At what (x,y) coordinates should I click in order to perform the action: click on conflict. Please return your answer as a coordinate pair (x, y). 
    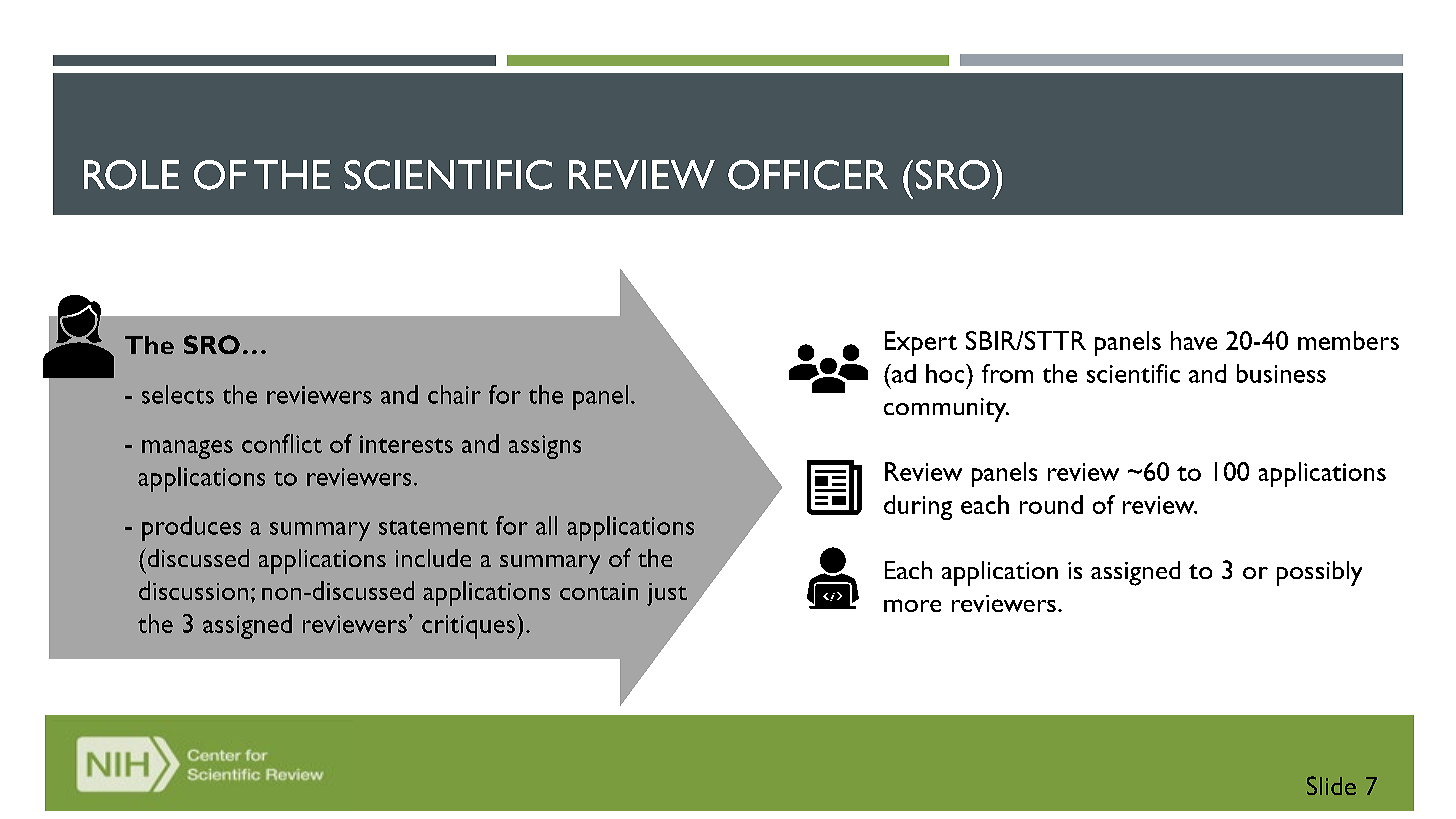
    Looking at the image, I should click on (282, 443).
